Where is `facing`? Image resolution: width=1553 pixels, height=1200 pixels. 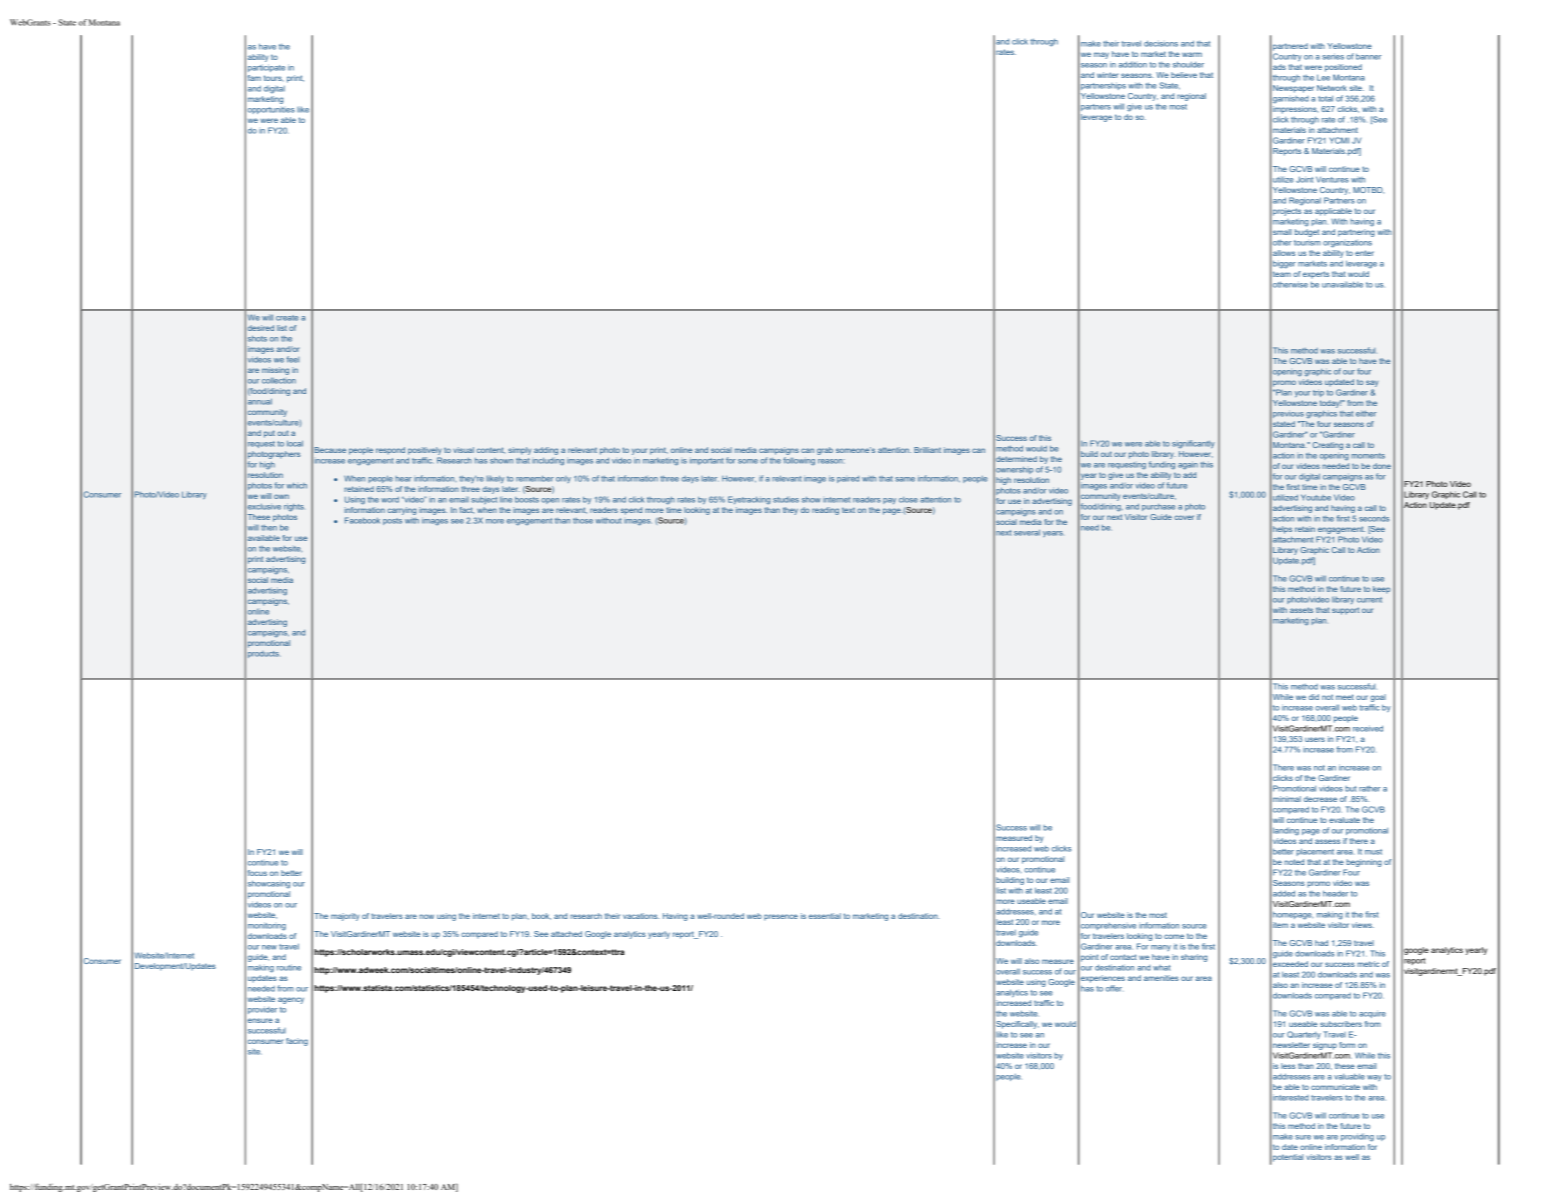
facing is located at coordinates (297, 1042).
